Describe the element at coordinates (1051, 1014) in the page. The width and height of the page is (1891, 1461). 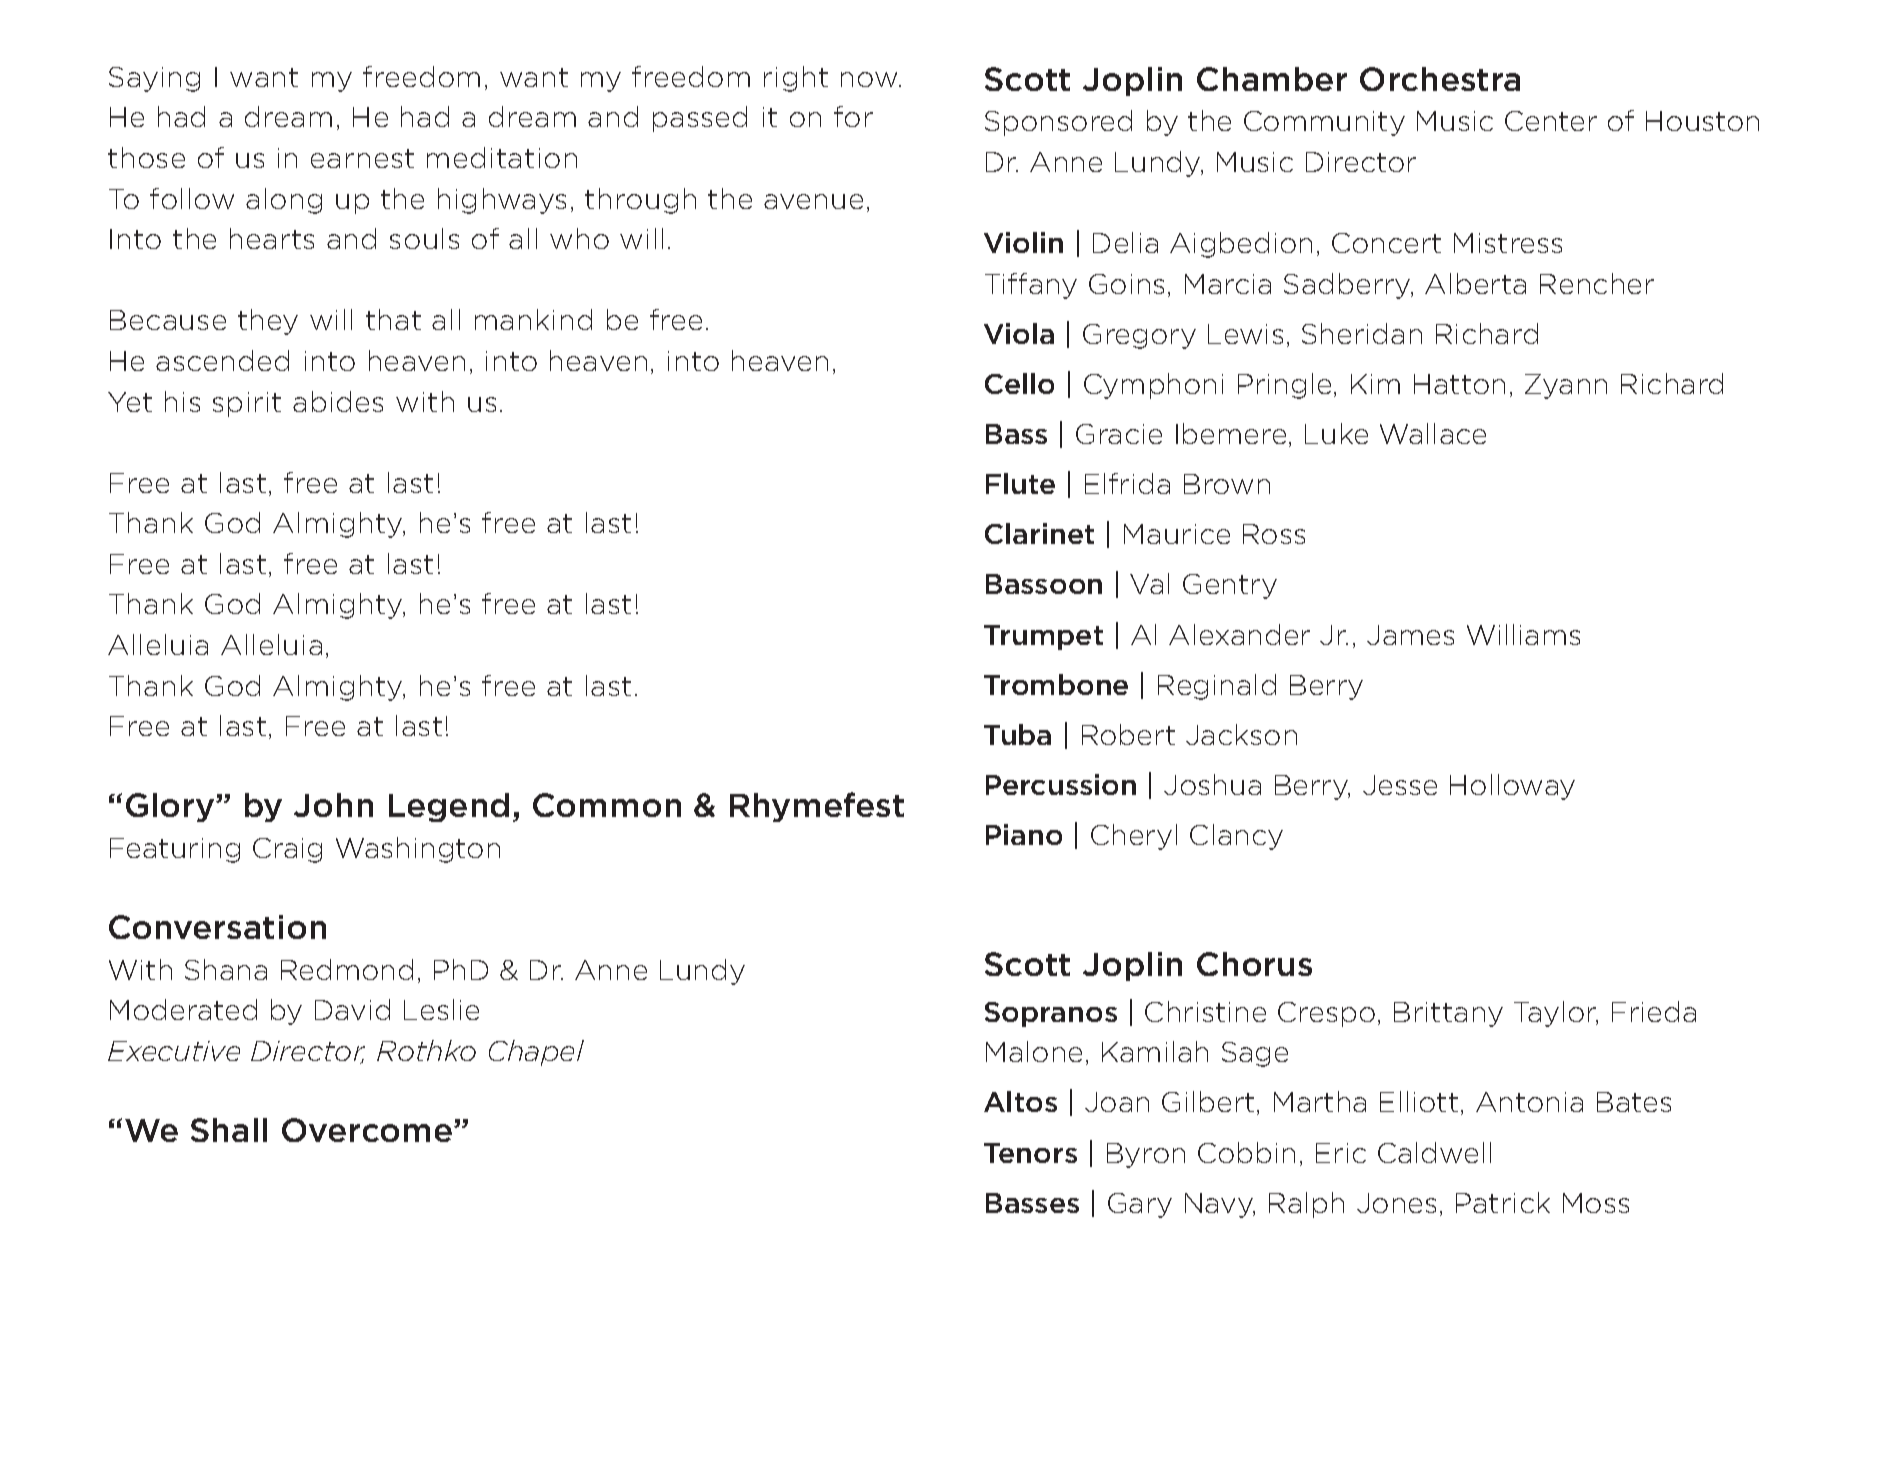
I see `Sopranos` at that location.
